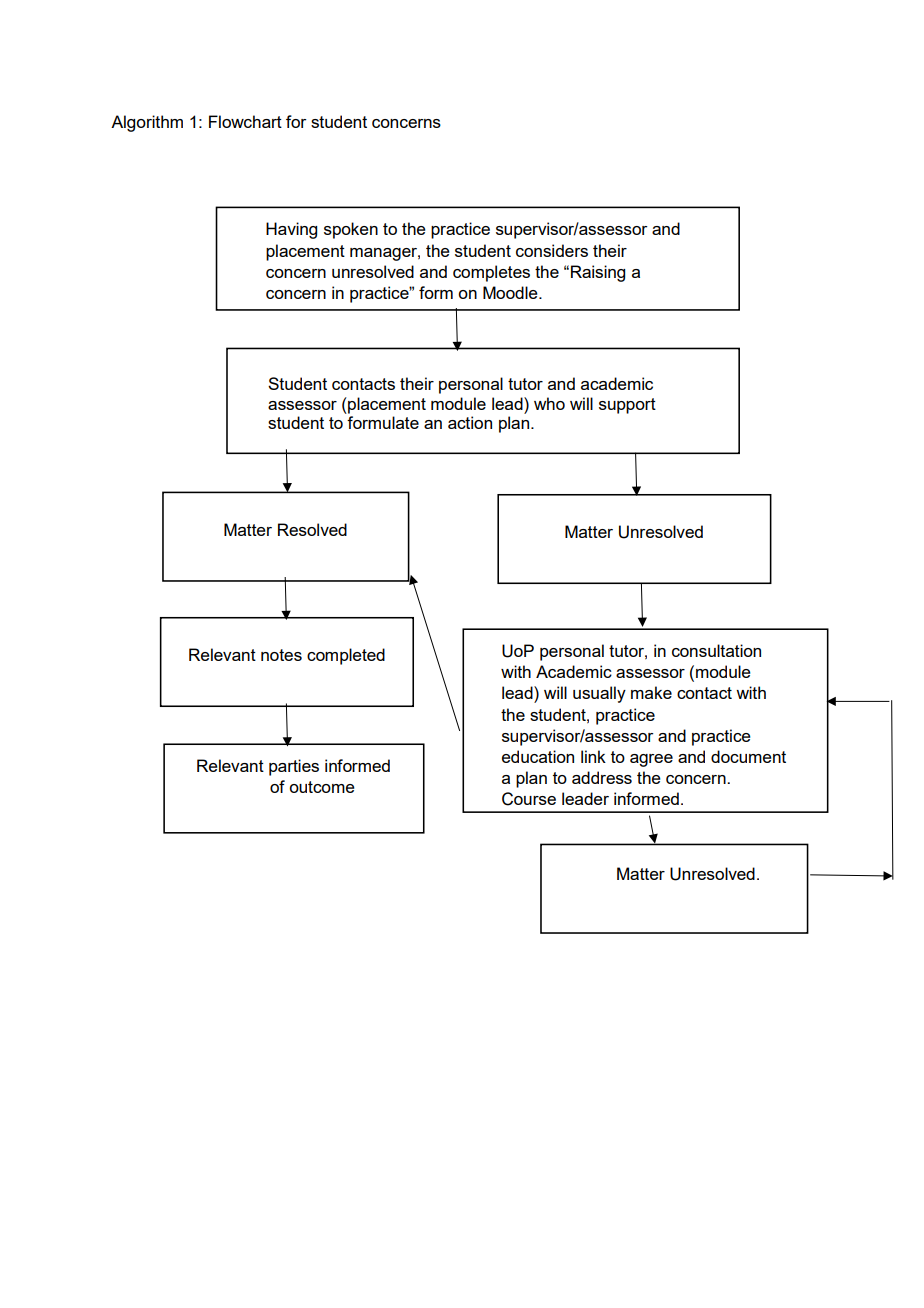 The image size is (924, 1308). I want to click on parties, so click(294, 767).
